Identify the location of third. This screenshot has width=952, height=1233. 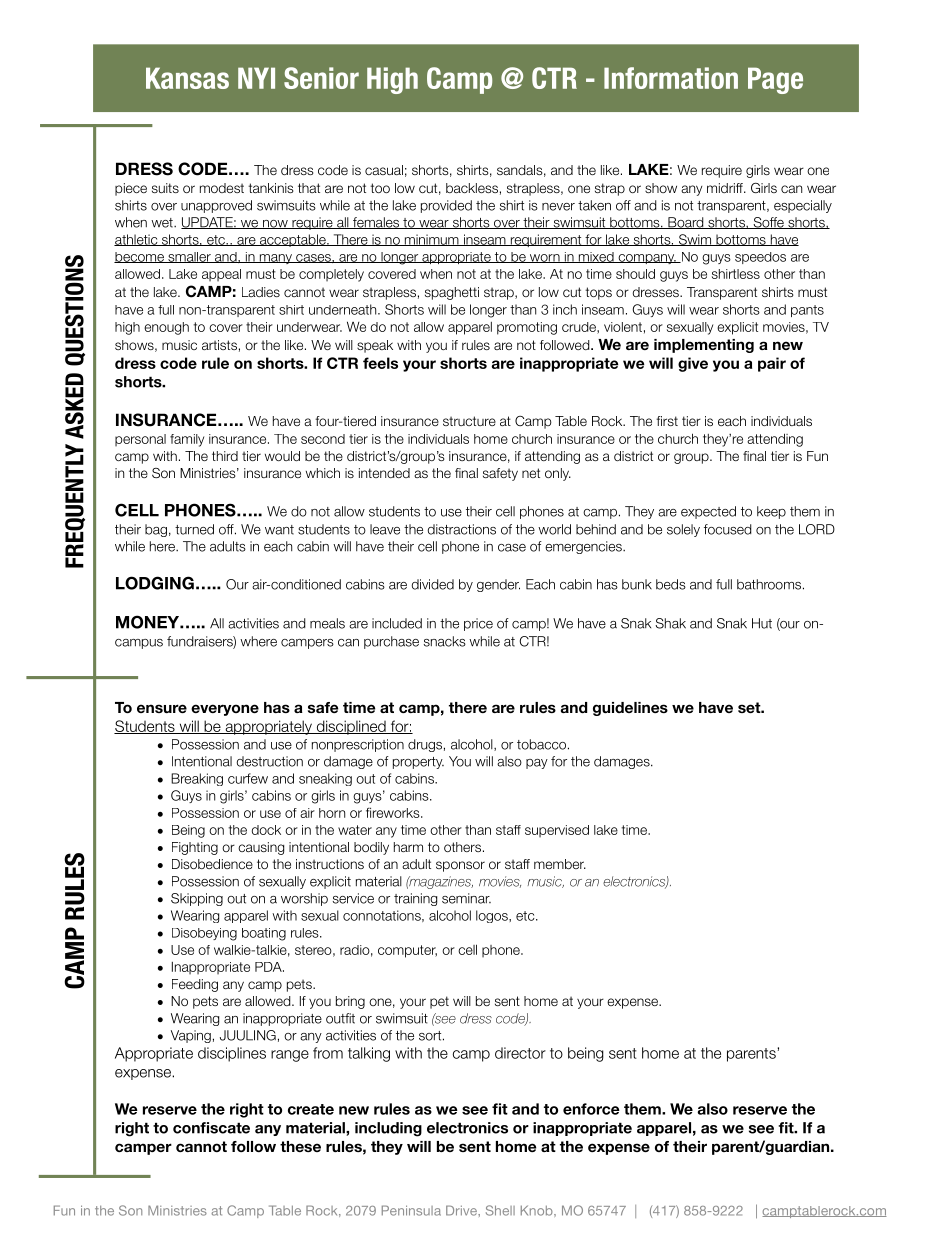
(225, 456).
